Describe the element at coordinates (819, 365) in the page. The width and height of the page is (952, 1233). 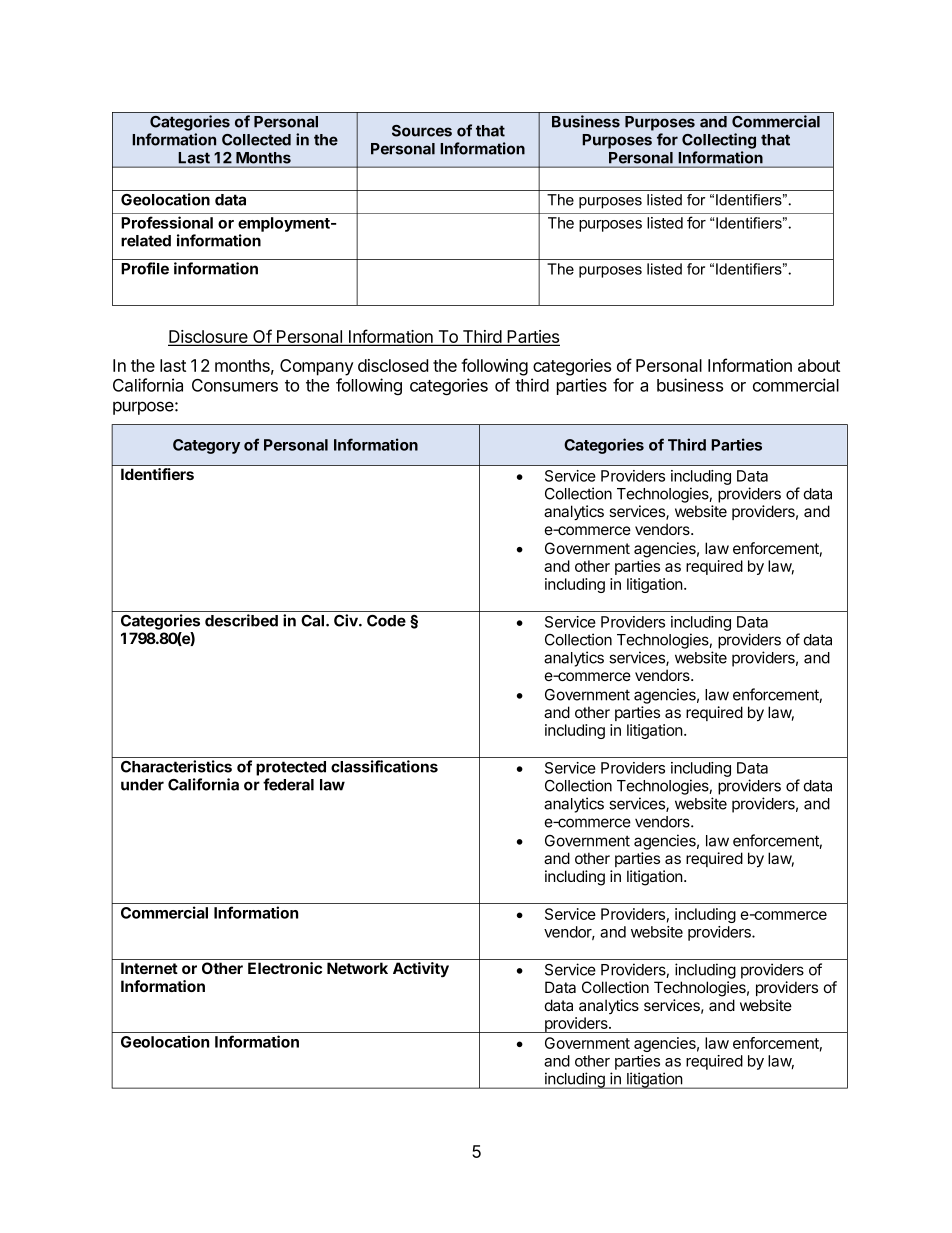
I see `about` at that location.
